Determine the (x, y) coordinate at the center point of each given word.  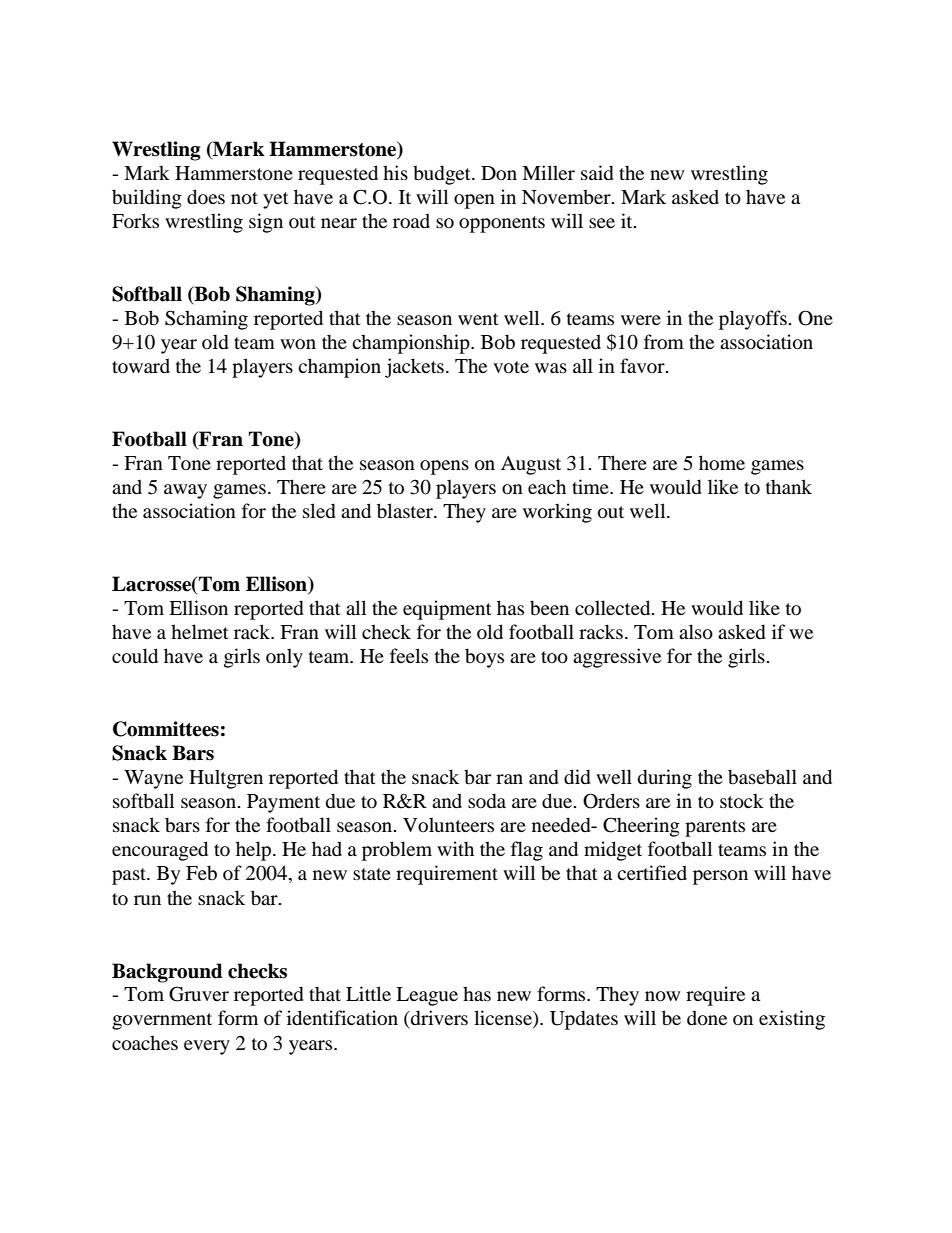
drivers (438, 1018)
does (206, 197)
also (696, 632)
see (602, 223)
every (207, 1047)
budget (443, 175)
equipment (447, 610)
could (135, 656)
